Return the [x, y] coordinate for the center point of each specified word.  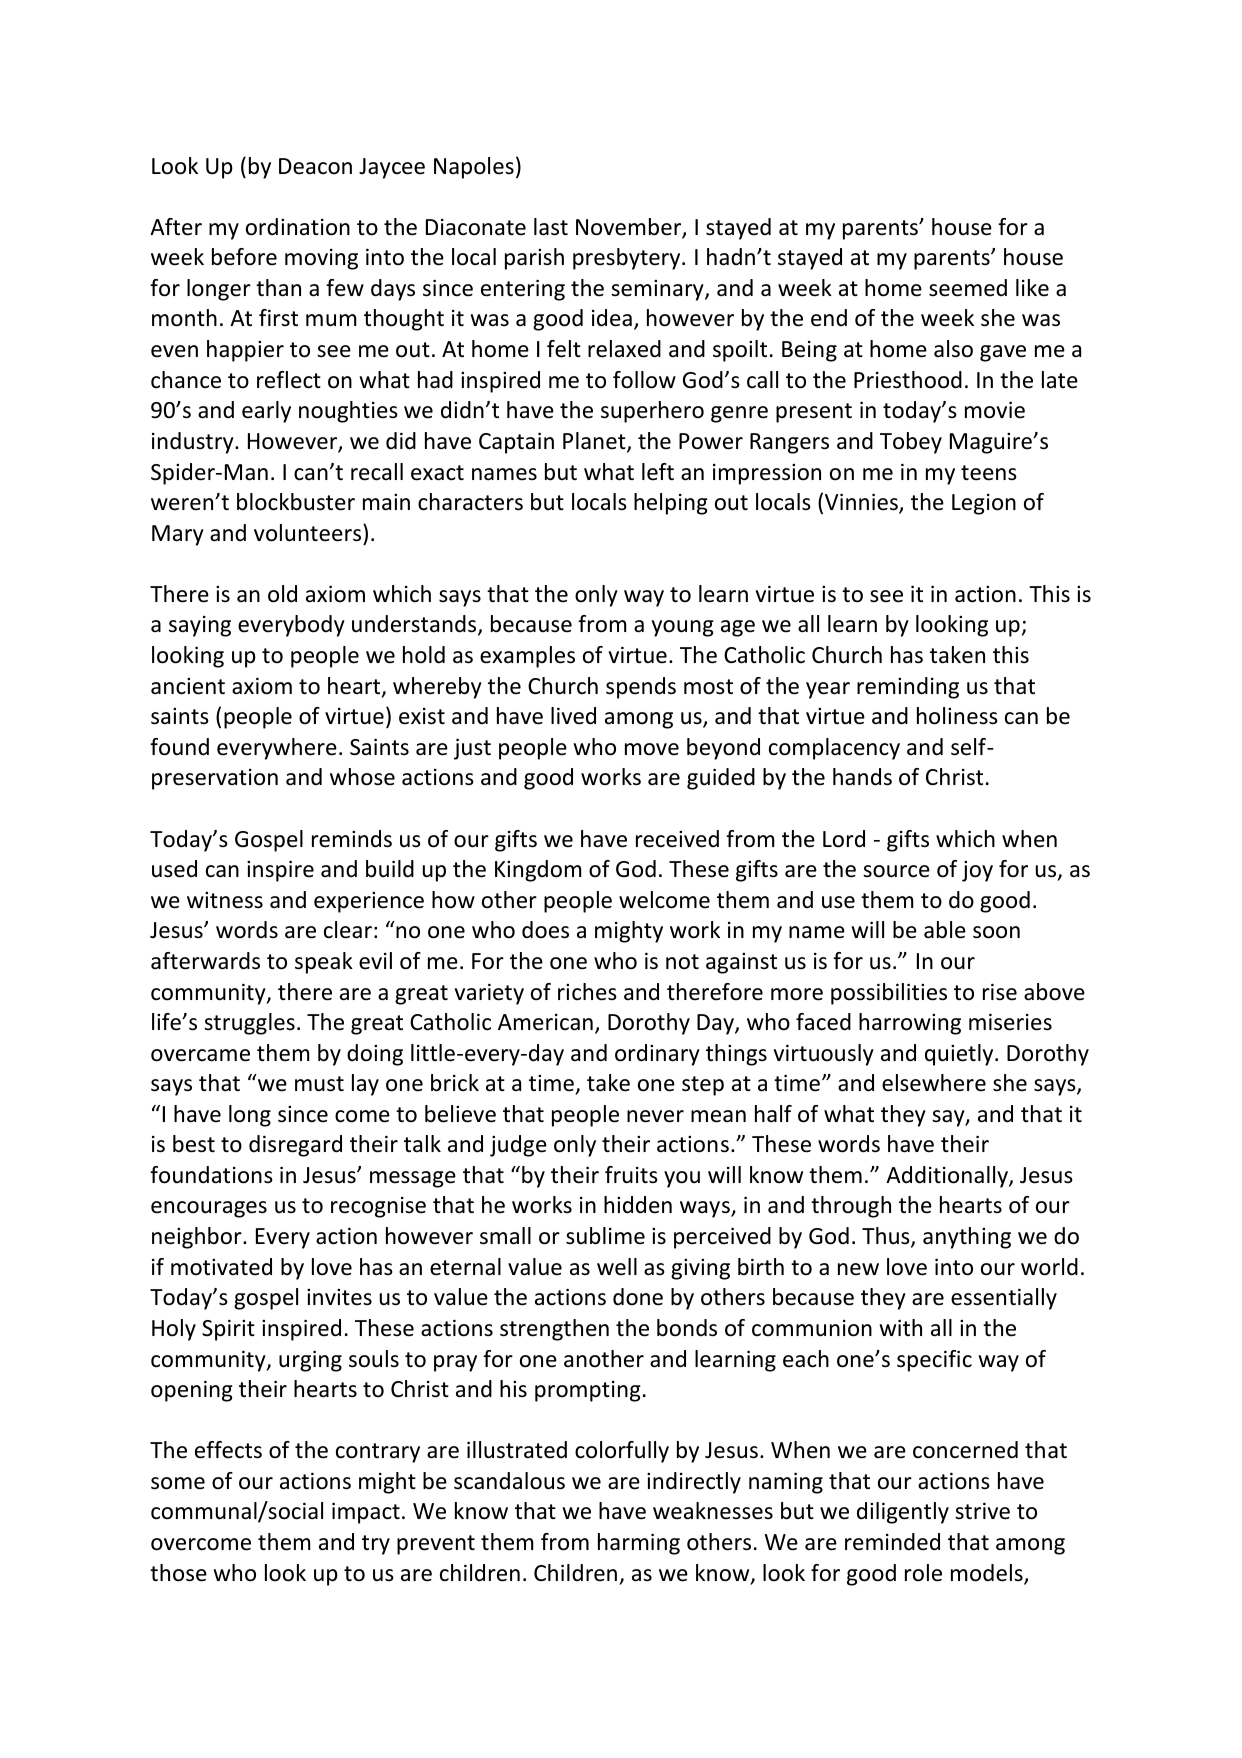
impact [366, 1513]
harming [639, 1544]
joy [977, 871]
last [551, 227]
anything [967, 1238]
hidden [638, 1205]
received [677, 839]
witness [225, 900]
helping [671, 504]
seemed [968, 288]
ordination [298, 227]
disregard [295, 1146]
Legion [984, 504]
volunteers [309, 533]
